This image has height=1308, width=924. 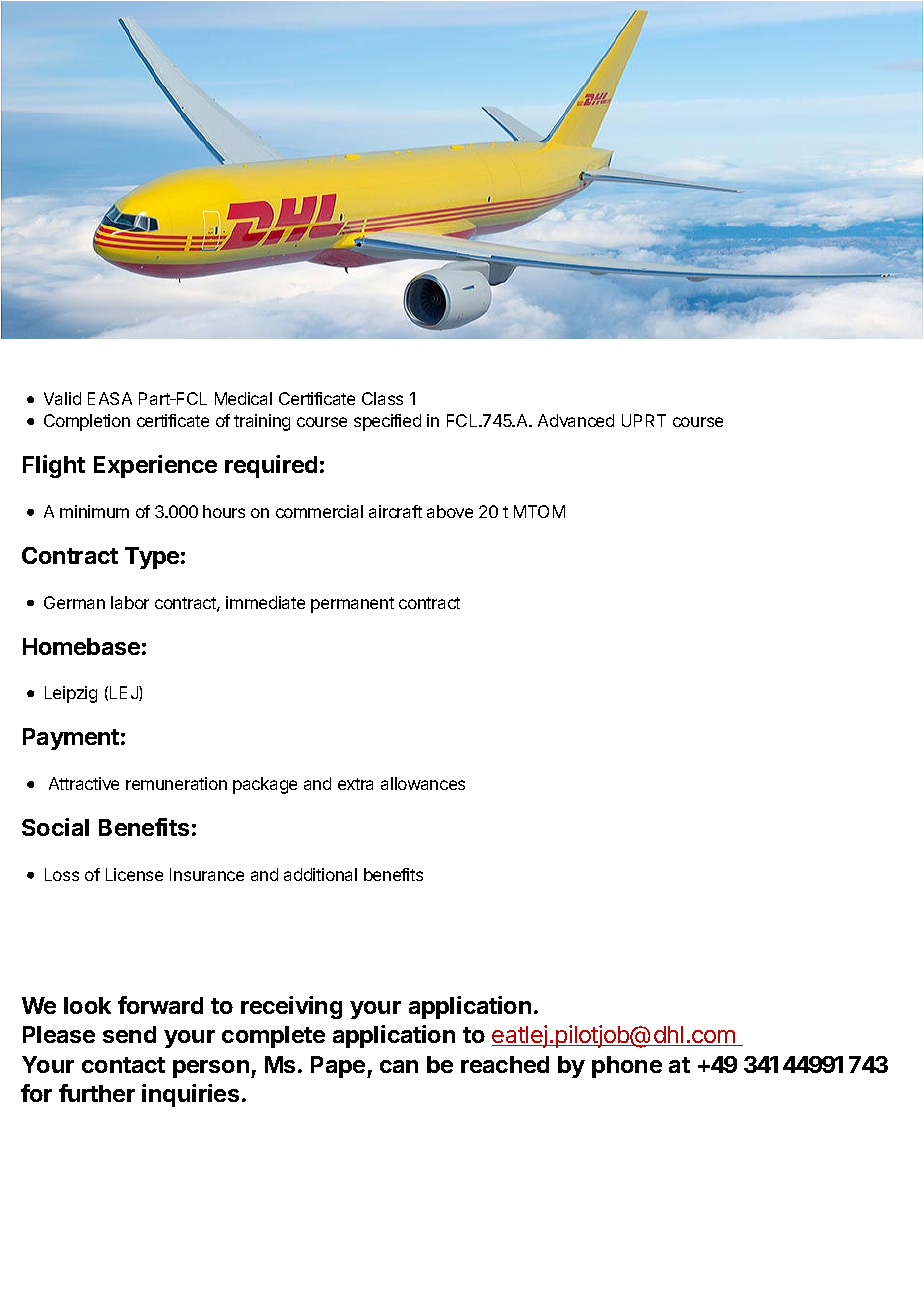 I want to click on Pape, so click(x=339, y=1067).
